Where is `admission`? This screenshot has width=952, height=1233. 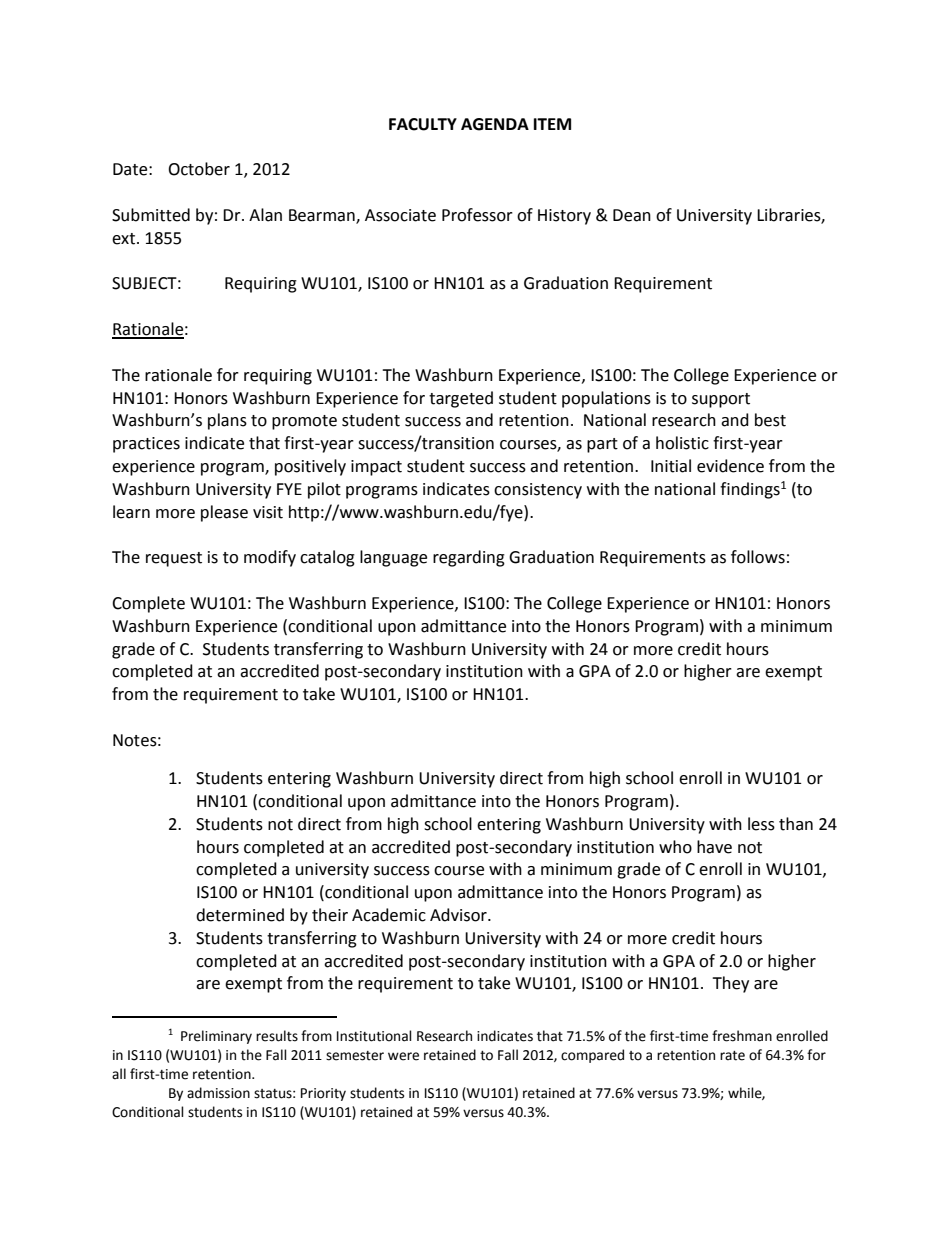 admission is located at coordinates (218, 1093).
